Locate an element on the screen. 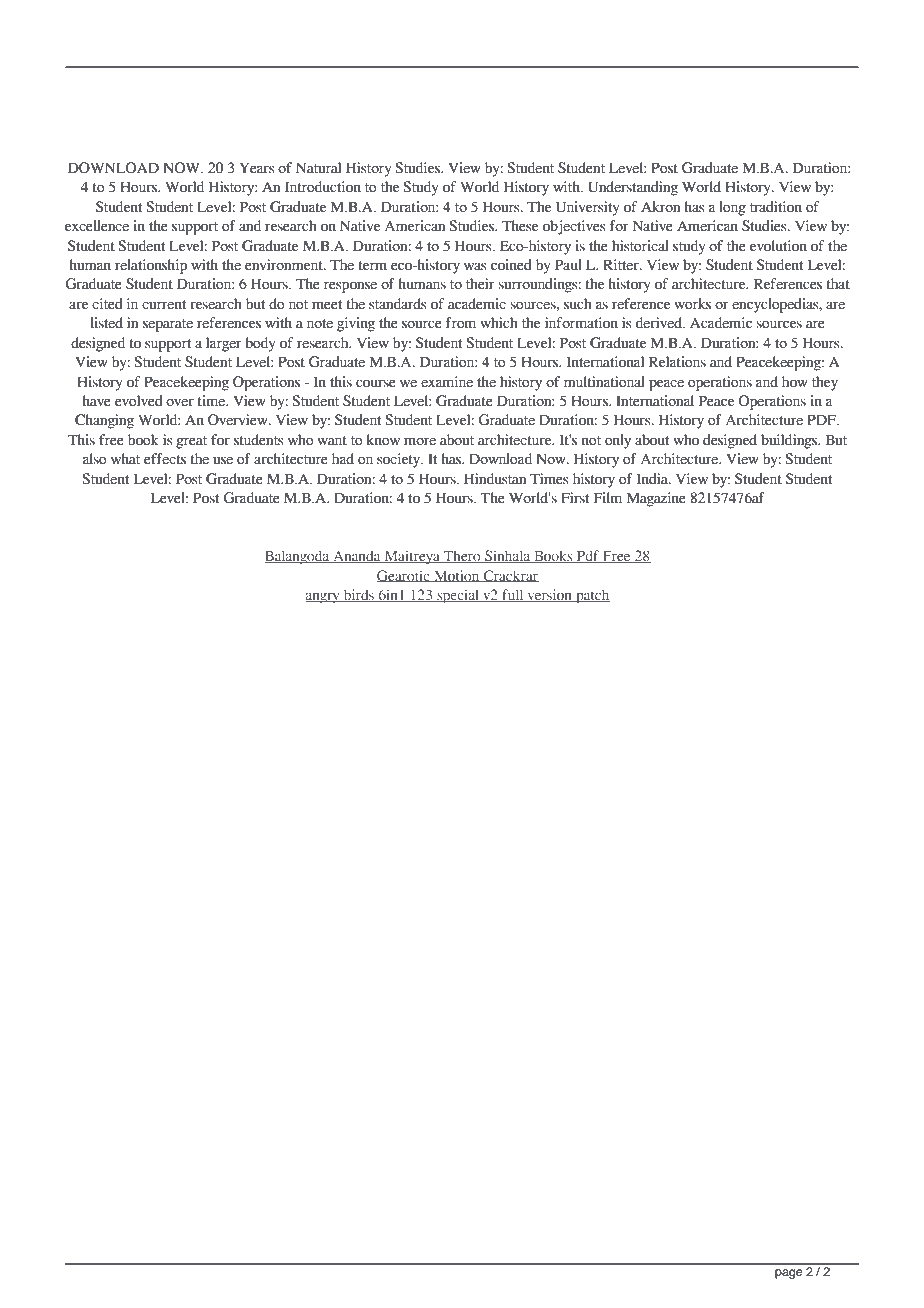 This screenshot has height=1308, width=924. page is located at coordinates (788, 1274).
